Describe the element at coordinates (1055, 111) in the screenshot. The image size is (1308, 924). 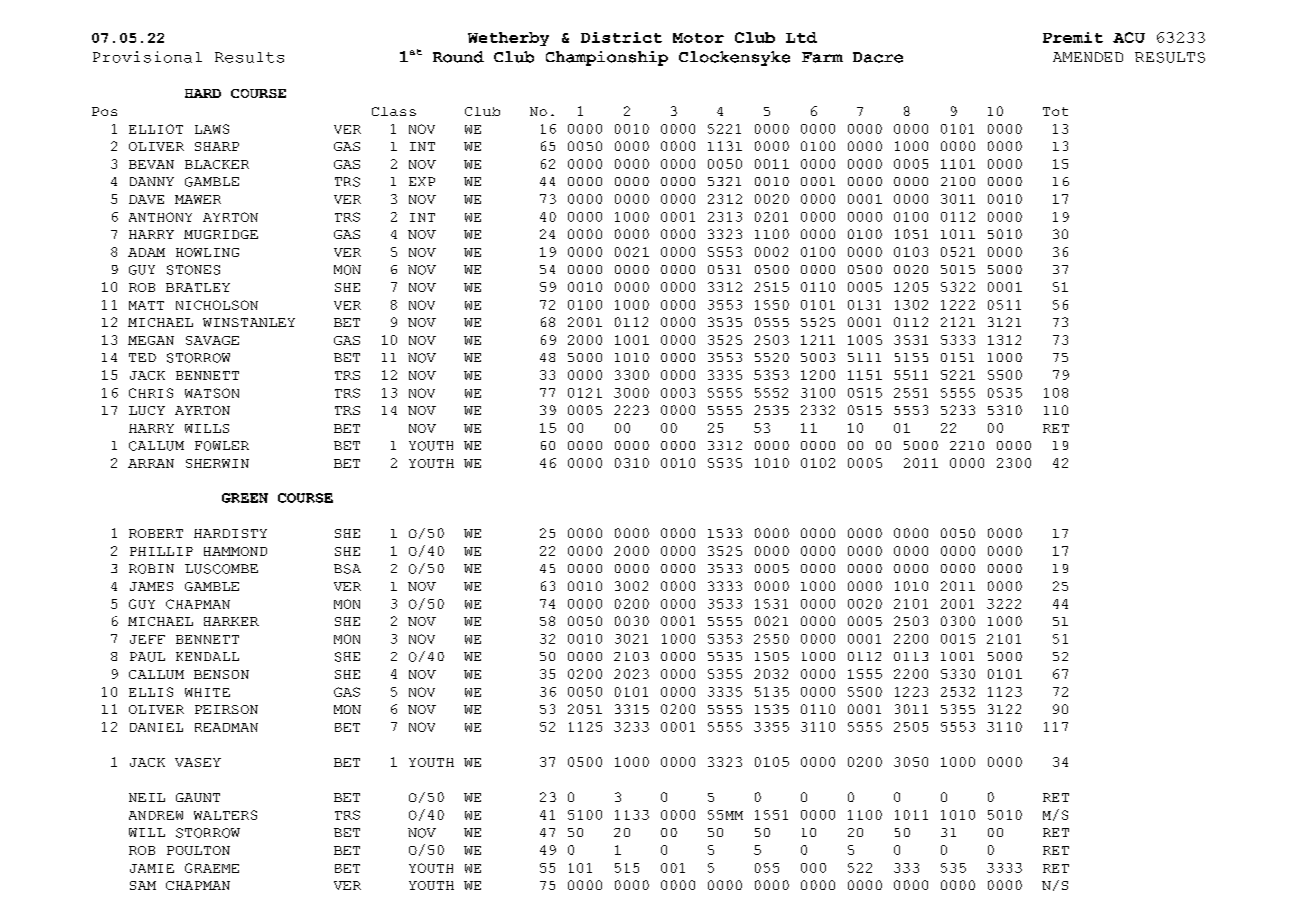
I see `Tot` at that location.
